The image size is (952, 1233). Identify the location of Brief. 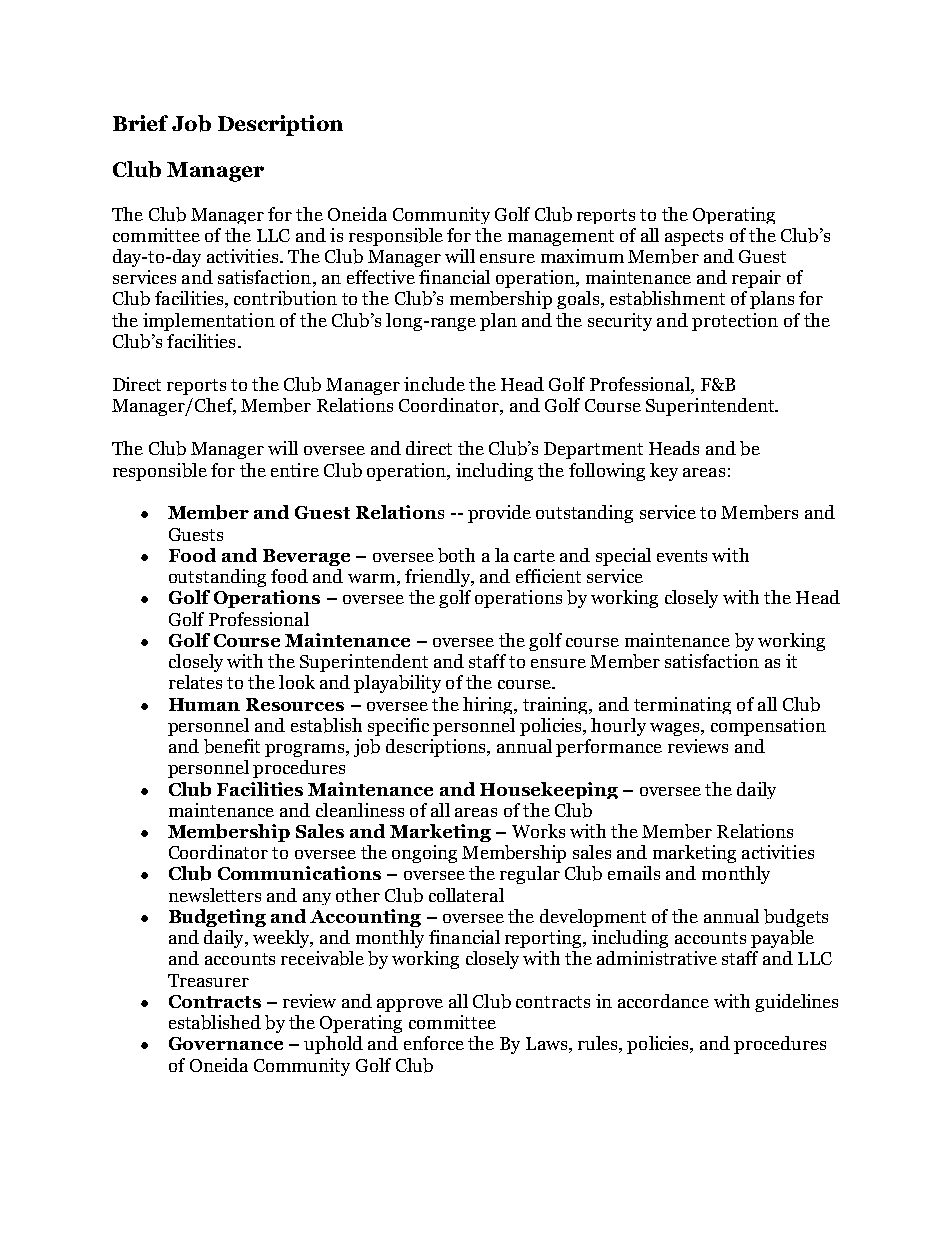
(140, 123).
